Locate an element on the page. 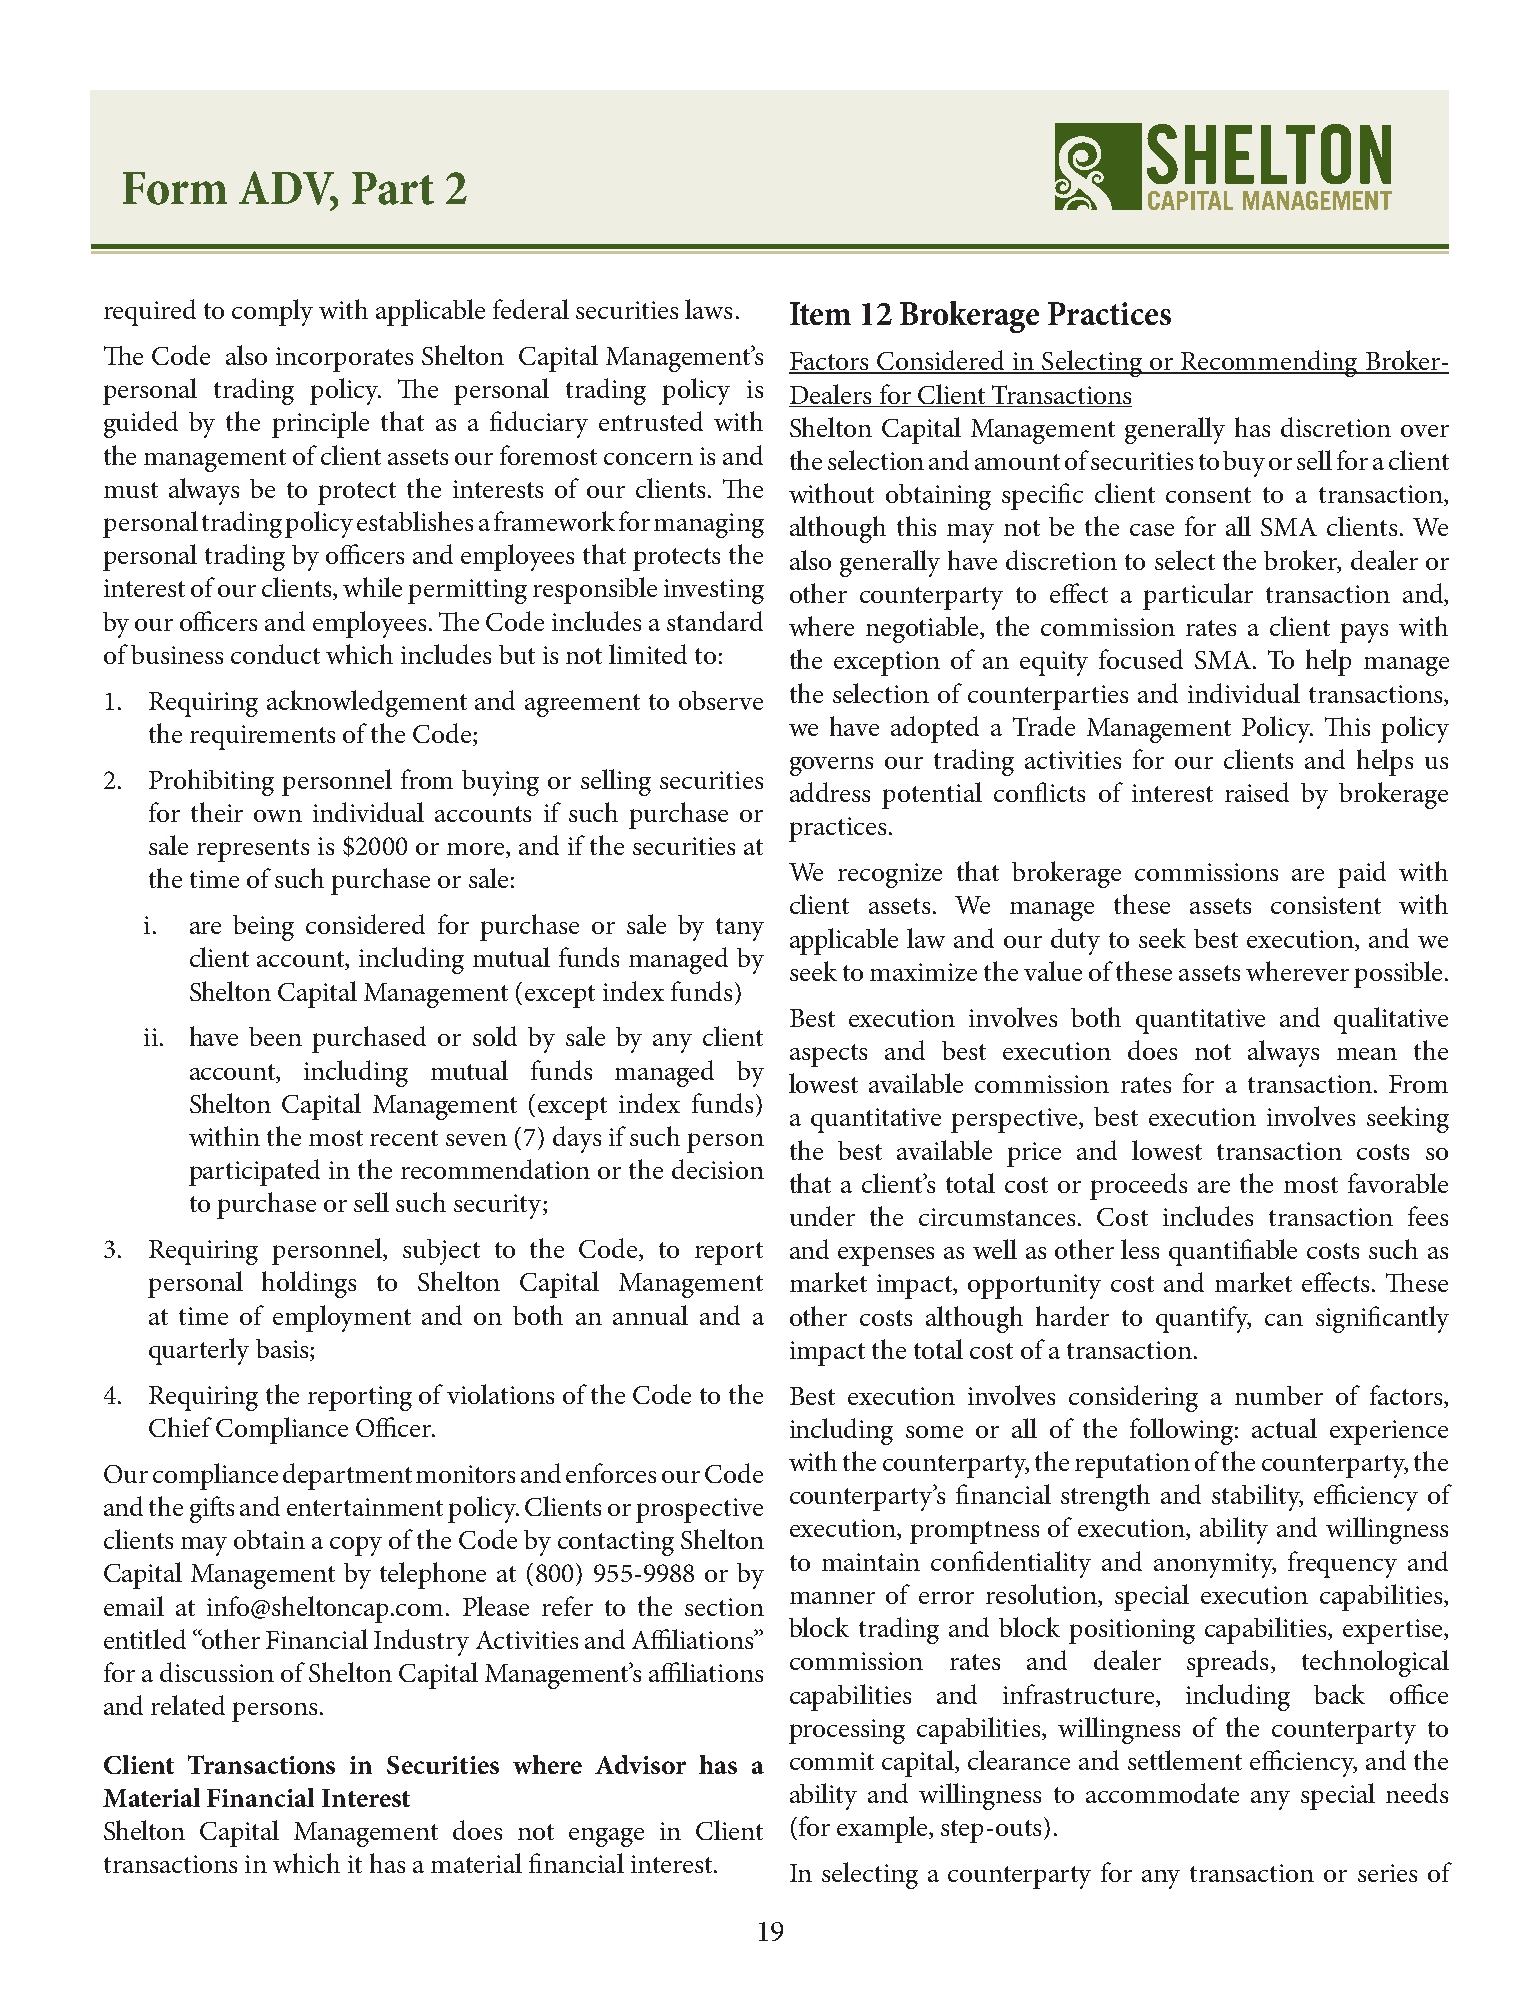 The width and height of the page is (1540, 1993). Item is located at coordinates (820, 313).
